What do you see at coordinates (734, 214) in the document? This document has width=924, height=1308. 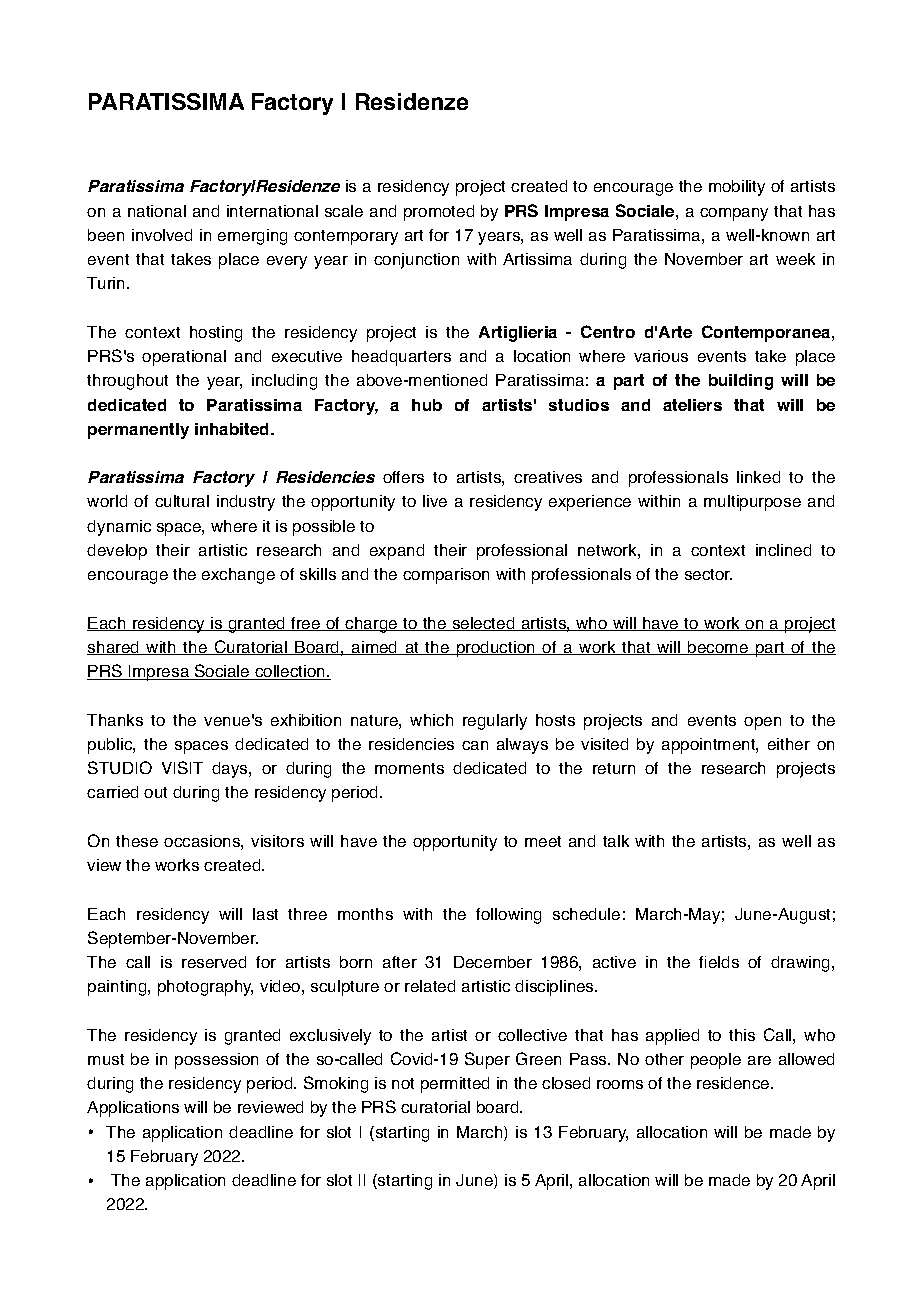 I see `company` at bounding box center [734, 214].
